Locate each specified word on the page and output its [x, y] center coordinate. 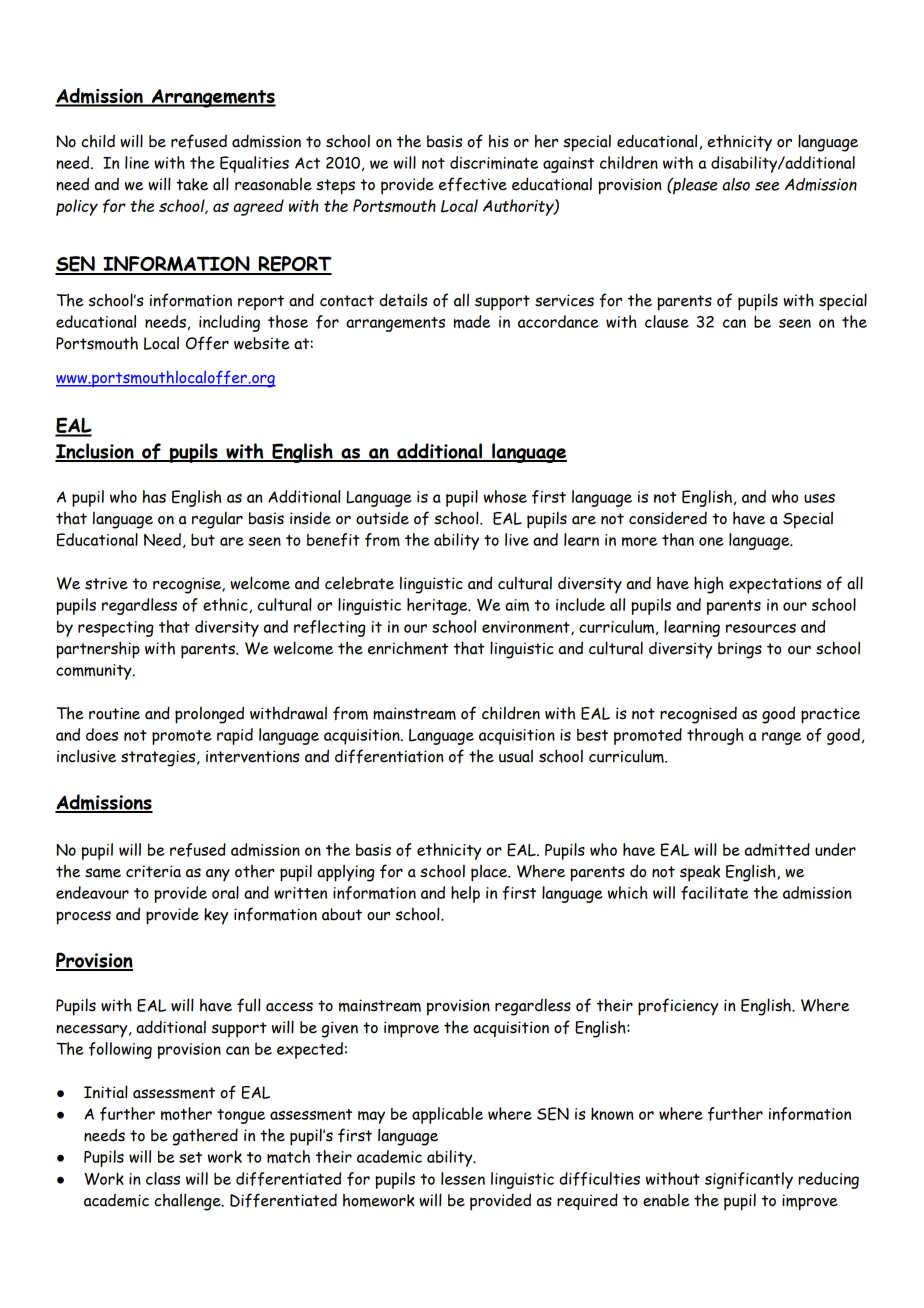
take [192, 184]
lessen [463, 1178]
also [736, 184]
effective [473, 184]
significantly [749, 1180]
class [163, 1178]
